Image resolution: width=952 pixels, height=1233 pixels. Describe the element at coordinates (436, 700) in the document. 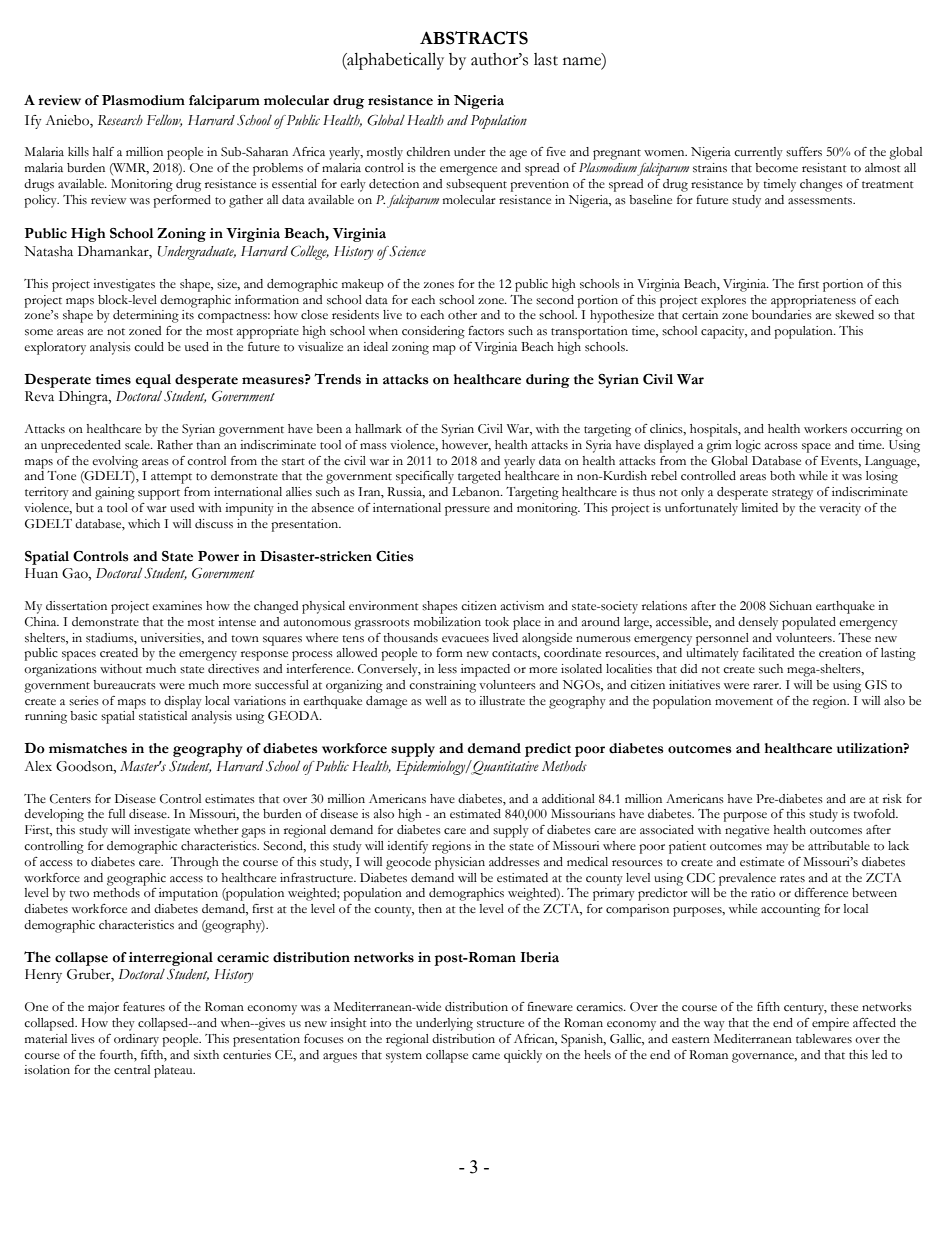

I see `well` at that location.
